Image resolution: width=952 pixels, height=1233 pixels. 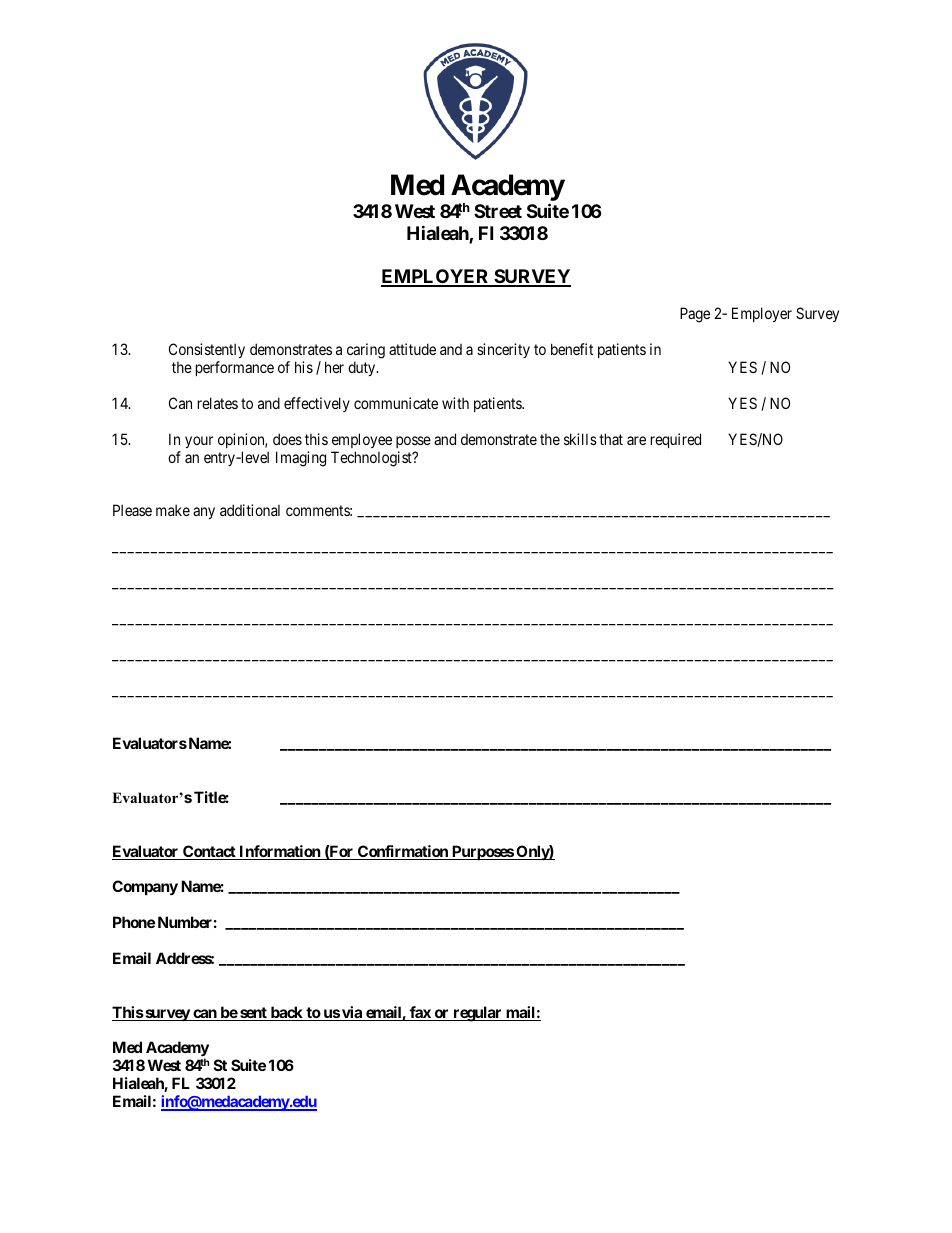 What do you see at coordinates (207, 352) in the screenshot?
I see `Consistently` at bounding box center [207, 352].
